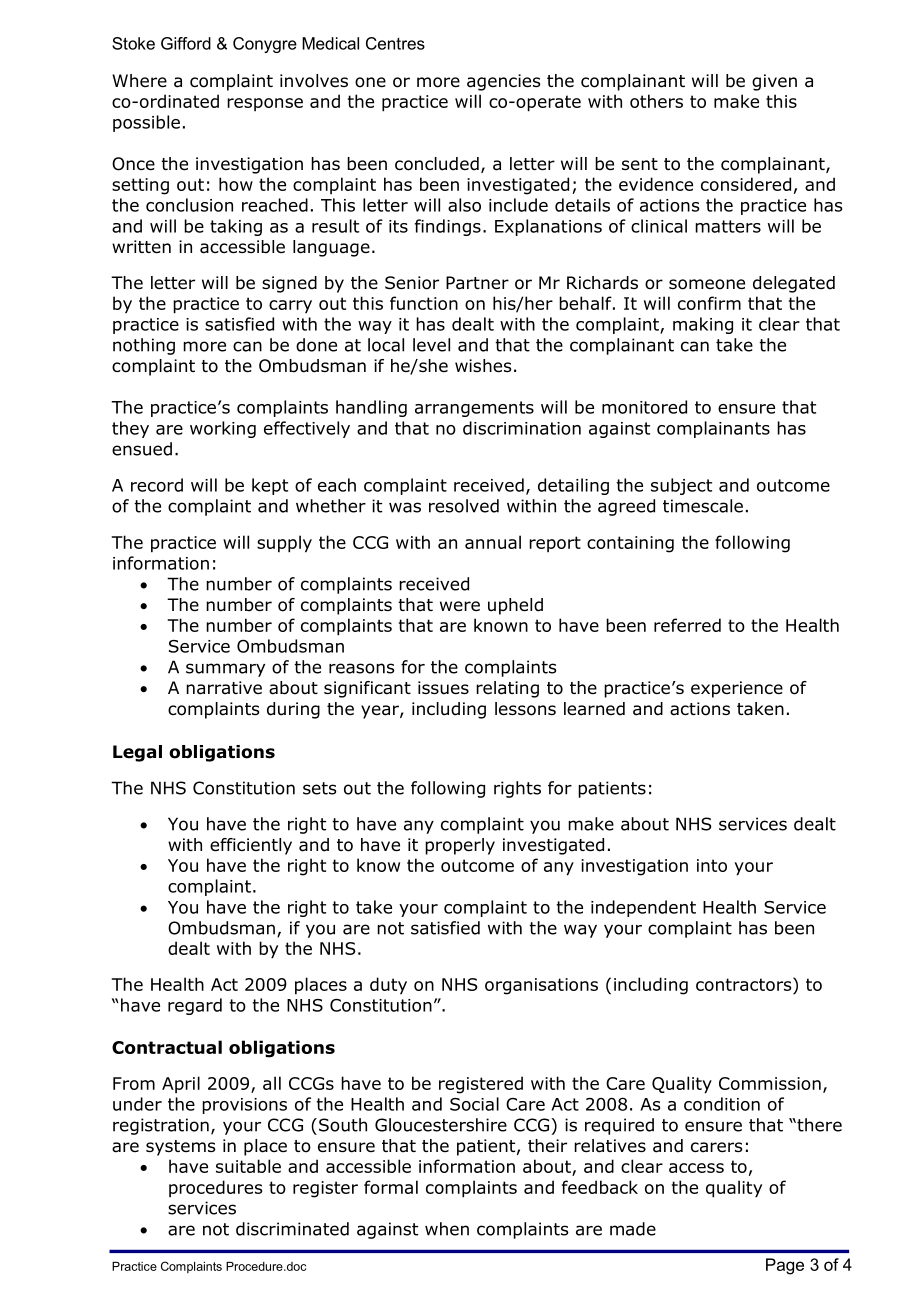 Image resolution: width=924 pixels, height=1308 pixels. I want to click on Gifford, so click(186, 43).
